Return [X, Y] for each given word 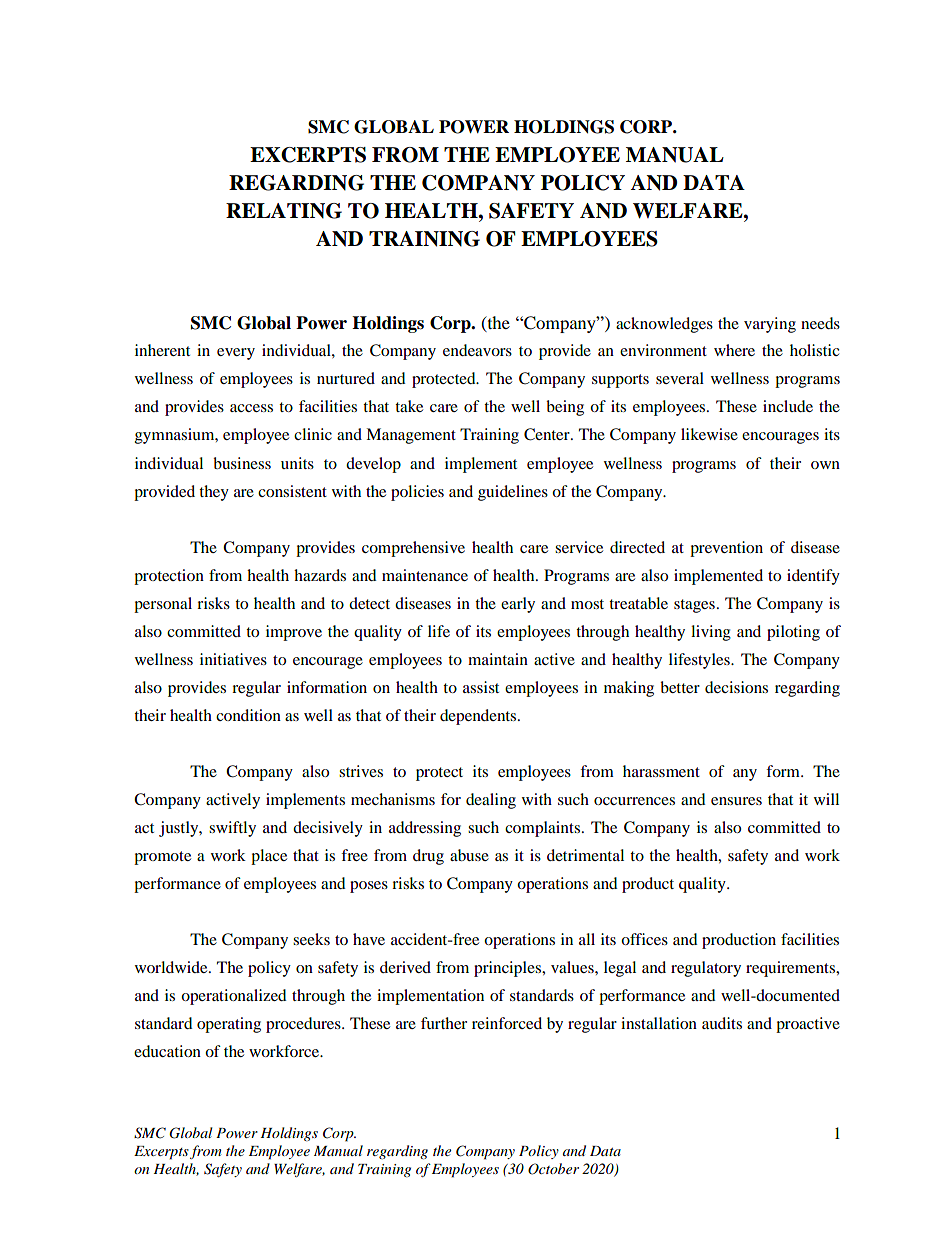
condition [248, 715]
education [167, 1051]
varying [770, 325]
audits [722, 1023]
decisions [736, 687]
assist [481, 687]
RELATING [284, 211]
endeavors [477, 350]
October [553, 1169]
